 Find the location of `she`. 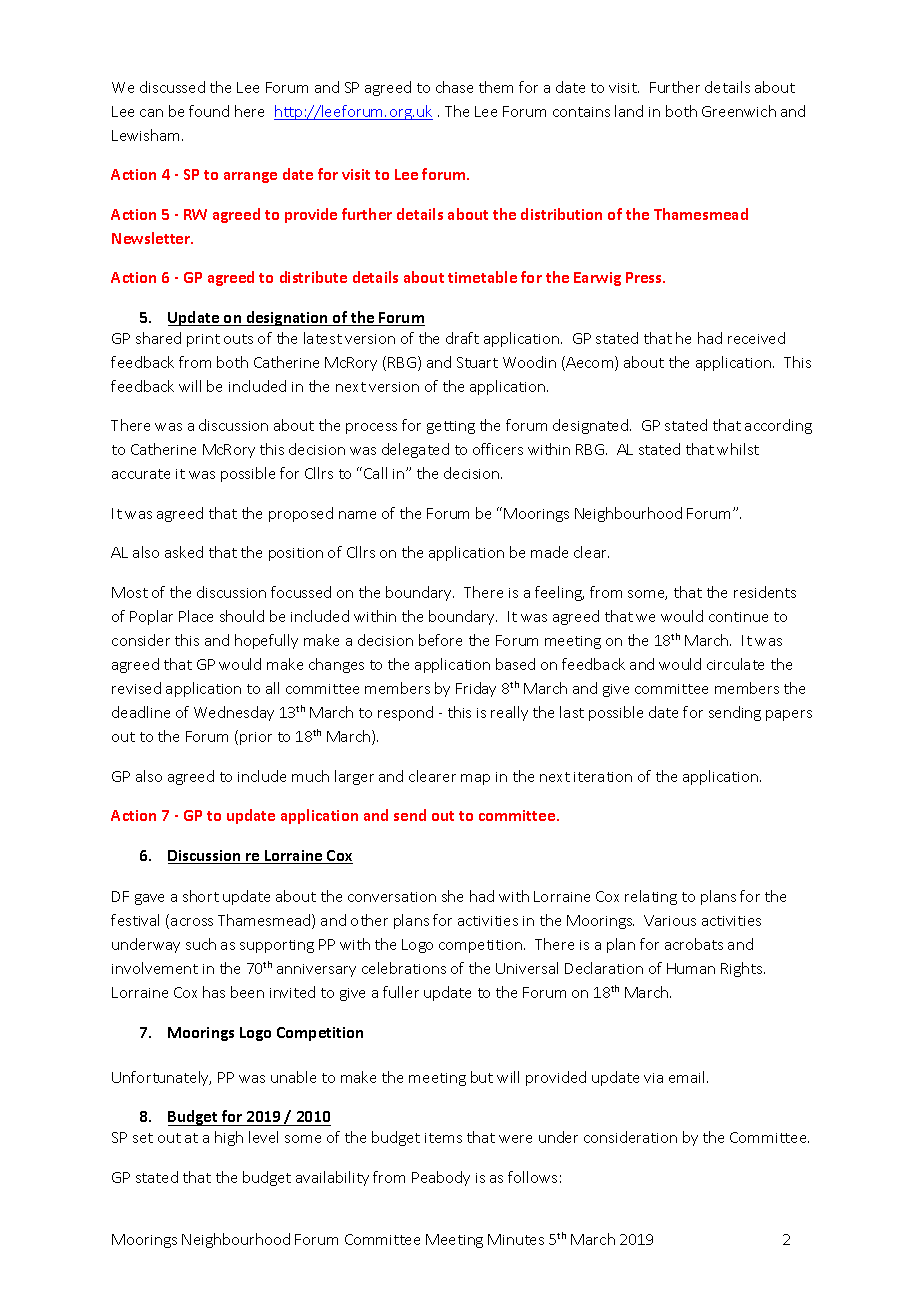

she is located at coordinates (452, 896).
